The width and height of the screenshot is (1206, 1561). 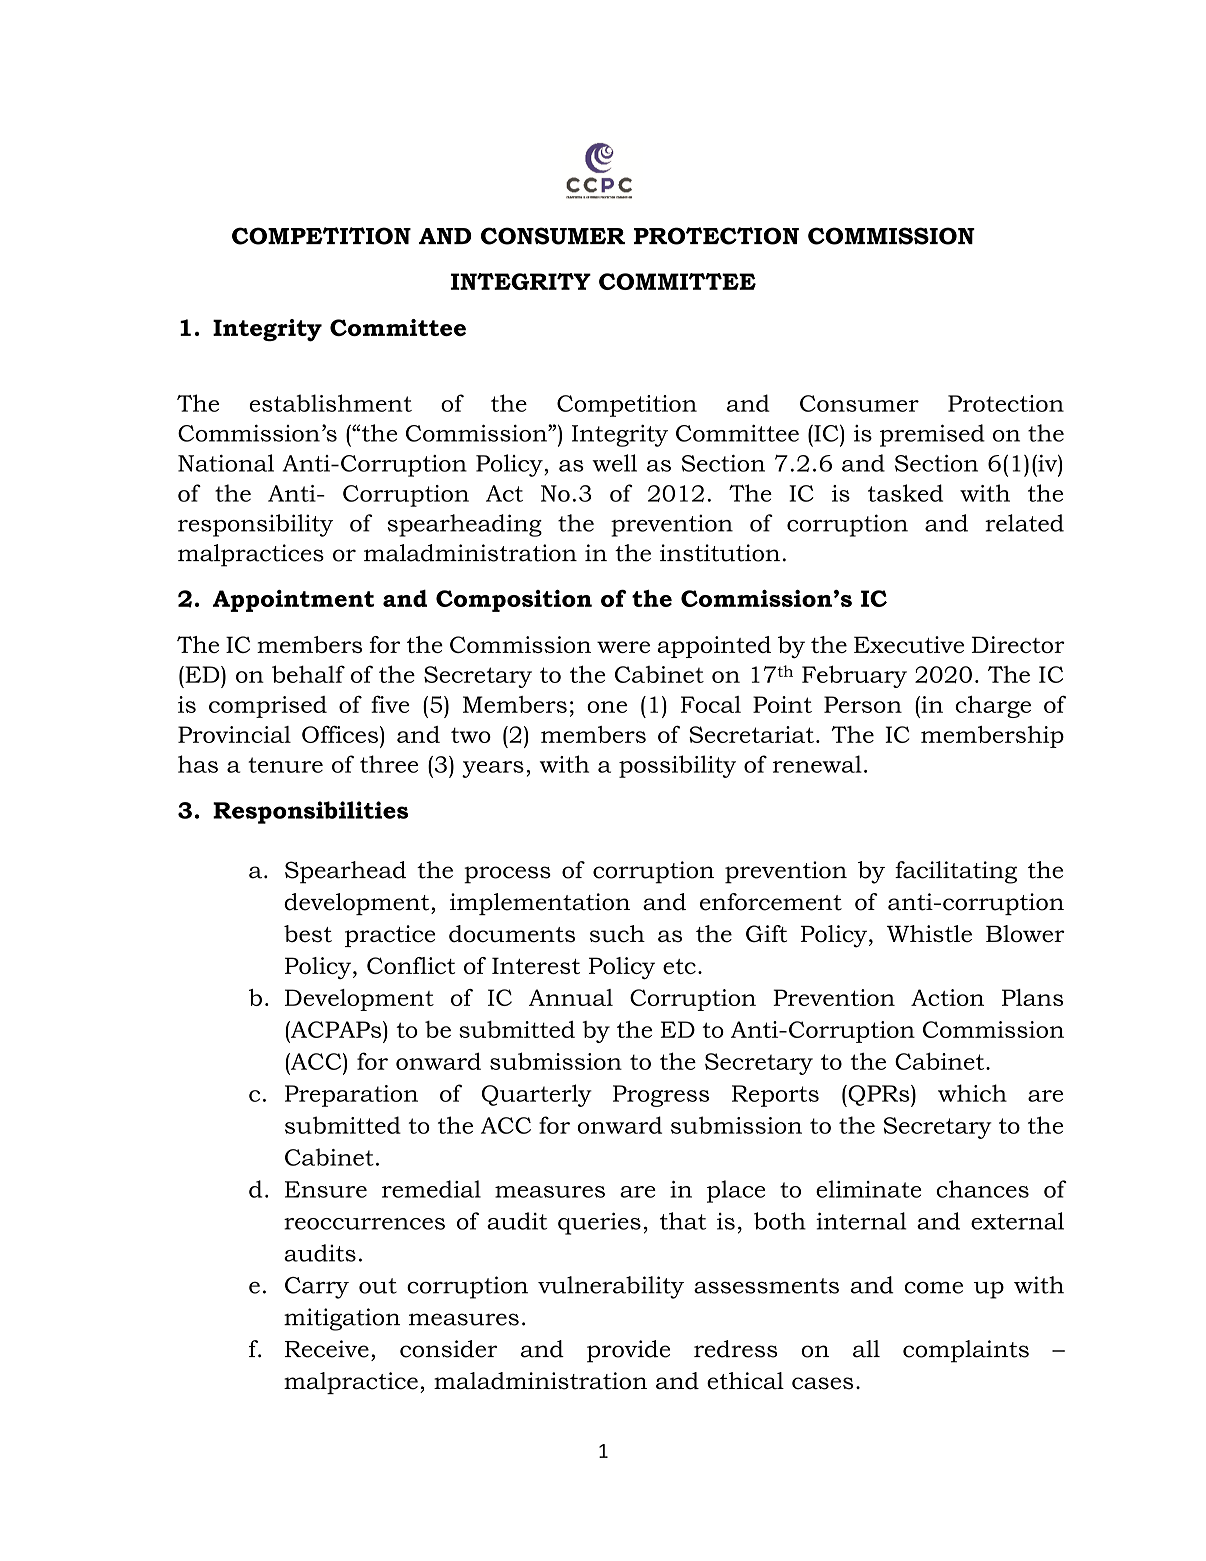 I want to click on Receive, so click(x=327, y=1349).
